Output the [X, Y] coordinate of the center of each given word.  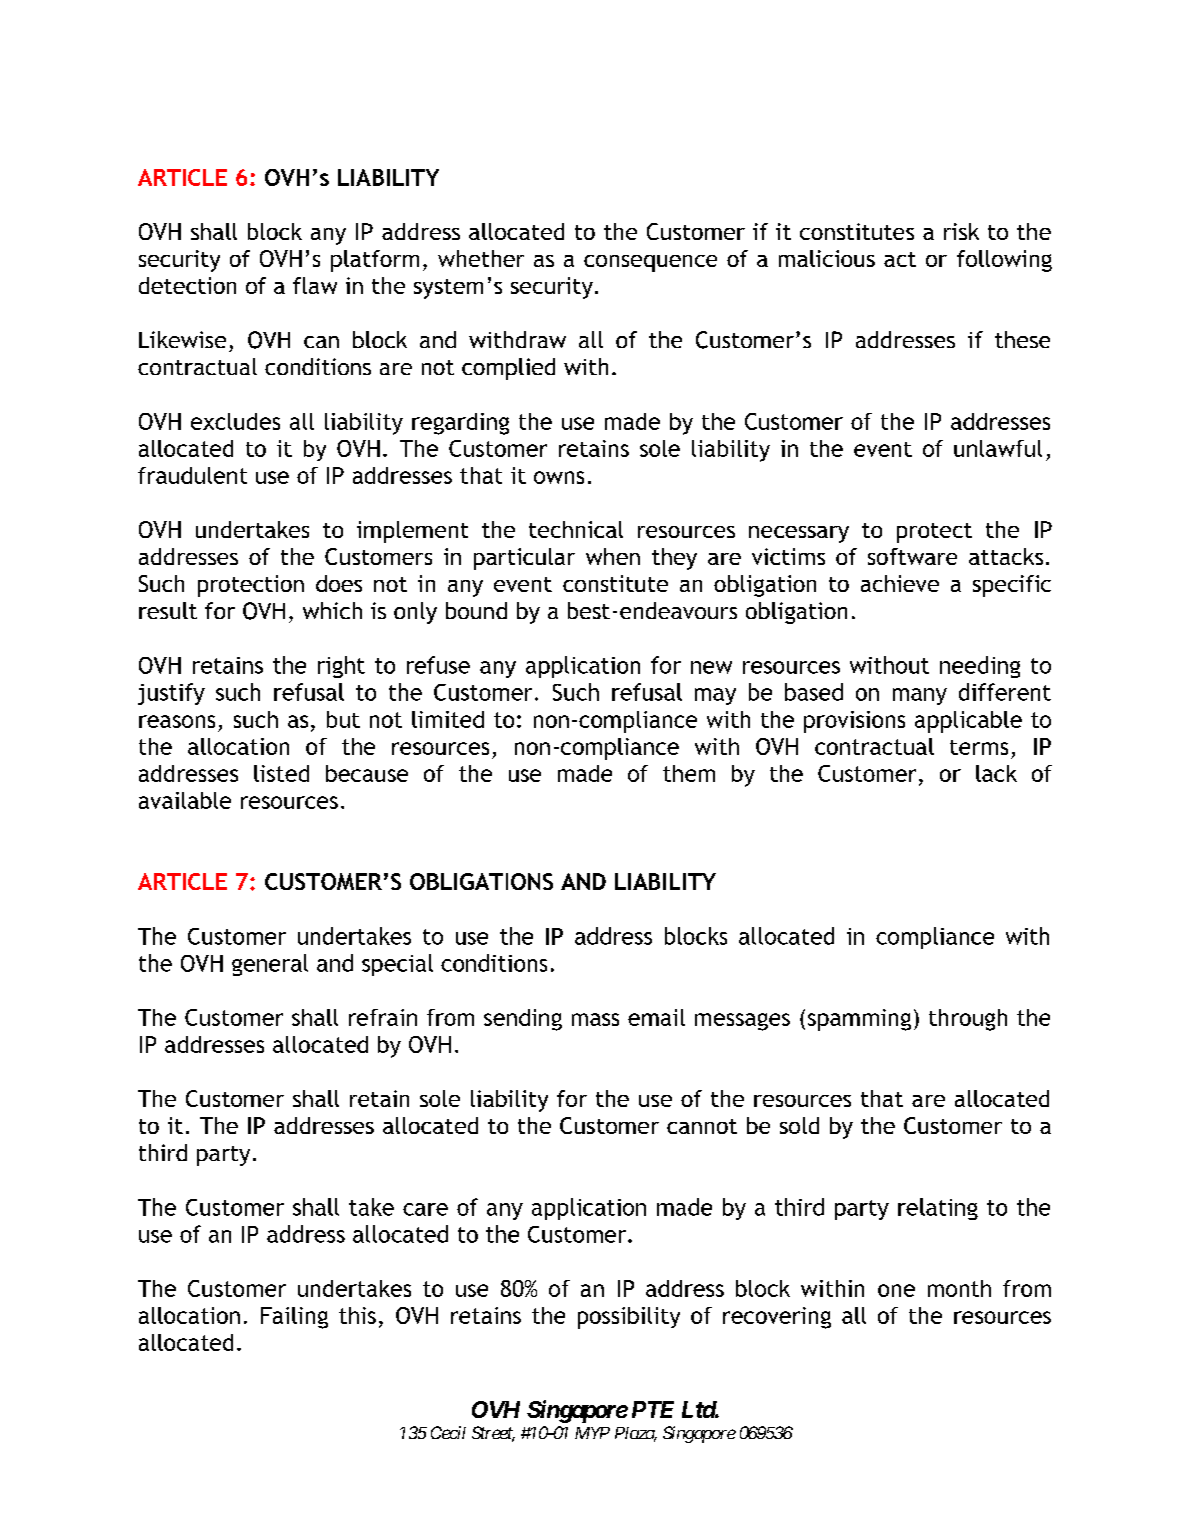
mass [595, 1019]
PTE [653, 1409]
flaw [315, 285]
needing [980, 667]
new [711, 667]
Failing [294, 1318]
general [270, 965]
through [968, 1020]
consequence [650, 263]
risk [961, 231]
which [332, 610]
